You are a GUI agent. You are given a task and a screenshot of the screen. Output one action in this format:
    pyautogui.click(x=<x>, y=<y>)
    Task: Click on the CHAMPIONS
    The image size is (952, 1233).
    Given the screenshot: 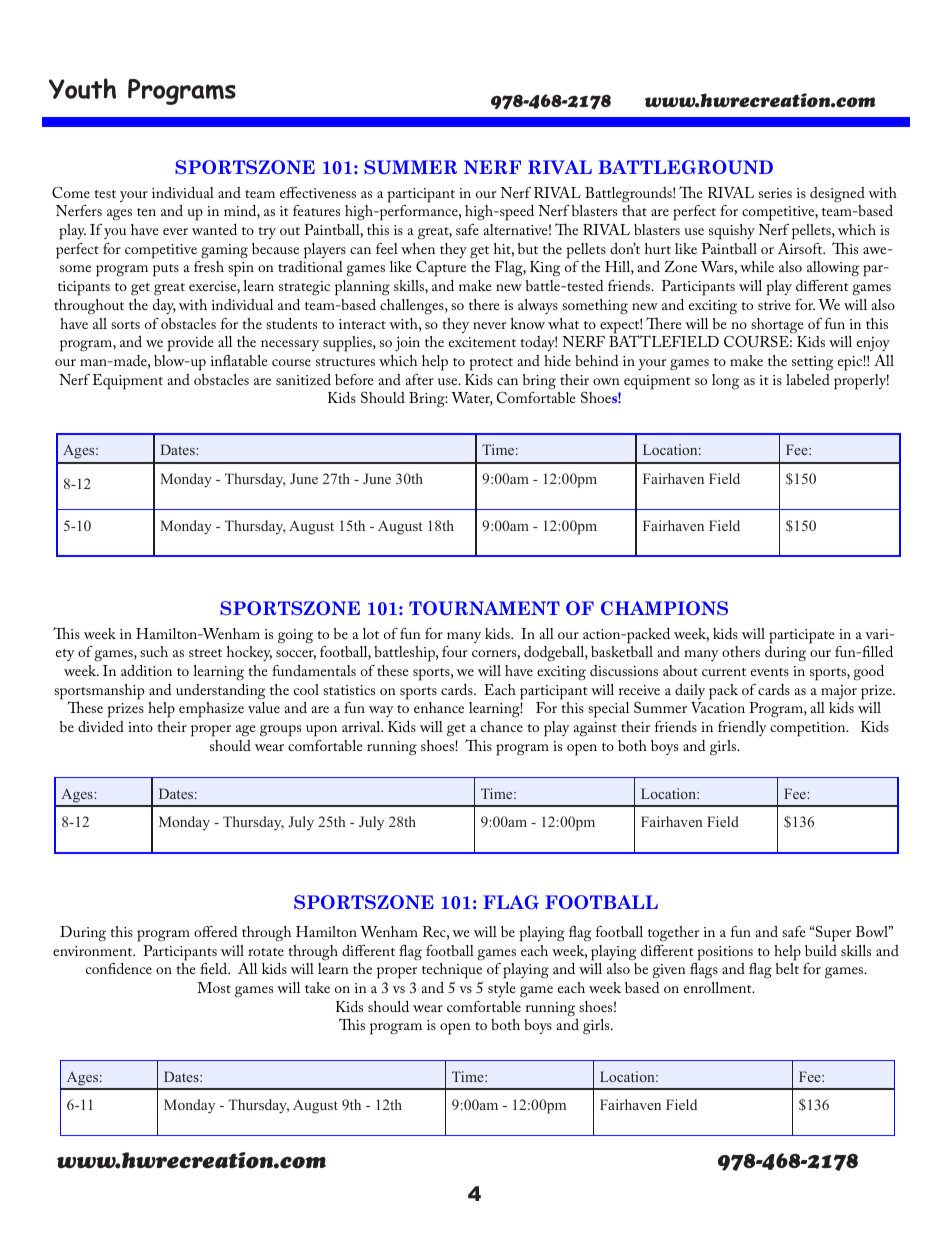 What is the action you would take?
    pyautogui.click(x=664, y=608)
